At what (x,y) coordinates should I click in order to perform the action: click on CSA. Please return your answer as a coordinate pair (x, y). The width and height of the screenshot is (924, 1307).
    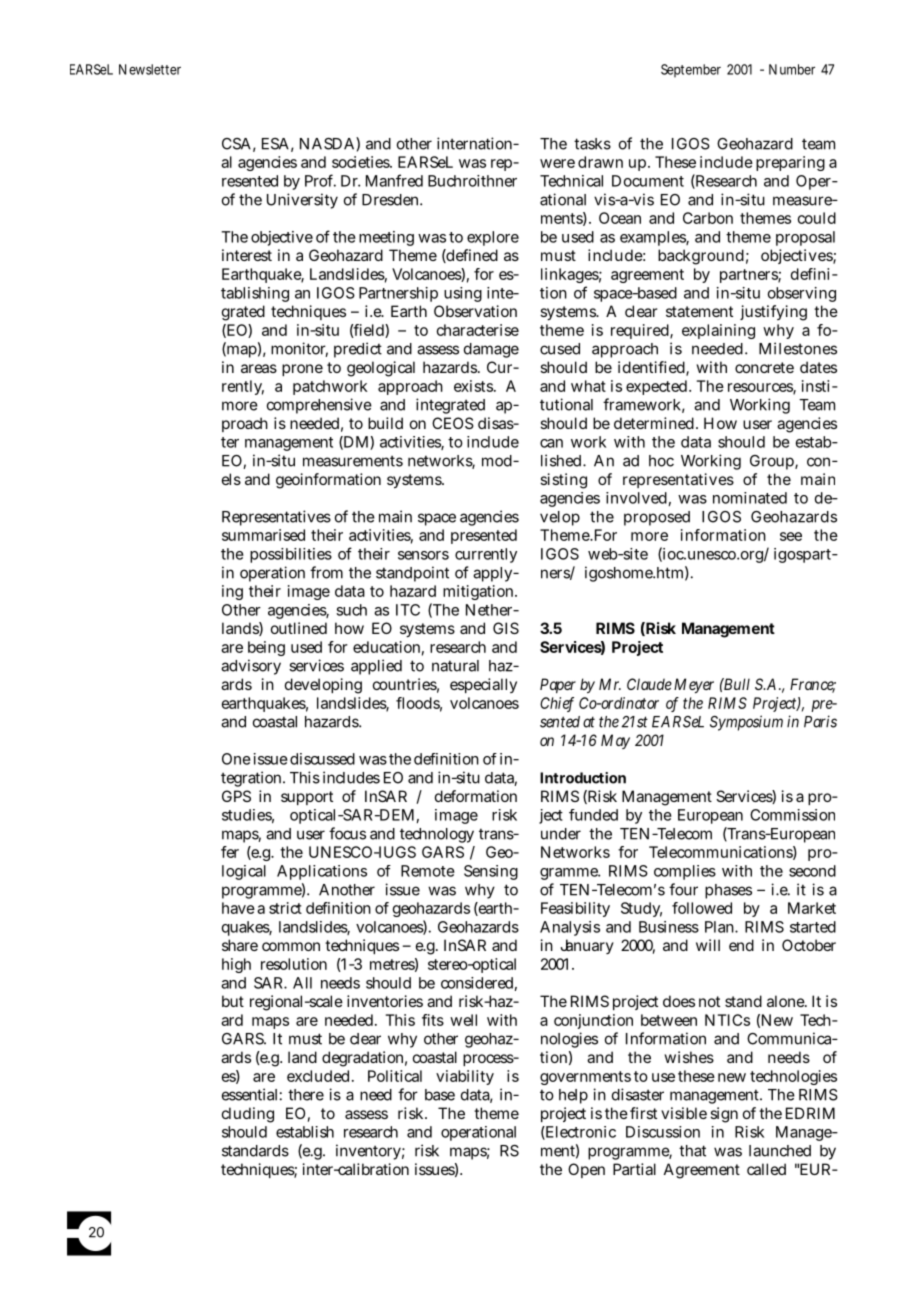
    Looking at the image, I should click on (236, 144).
